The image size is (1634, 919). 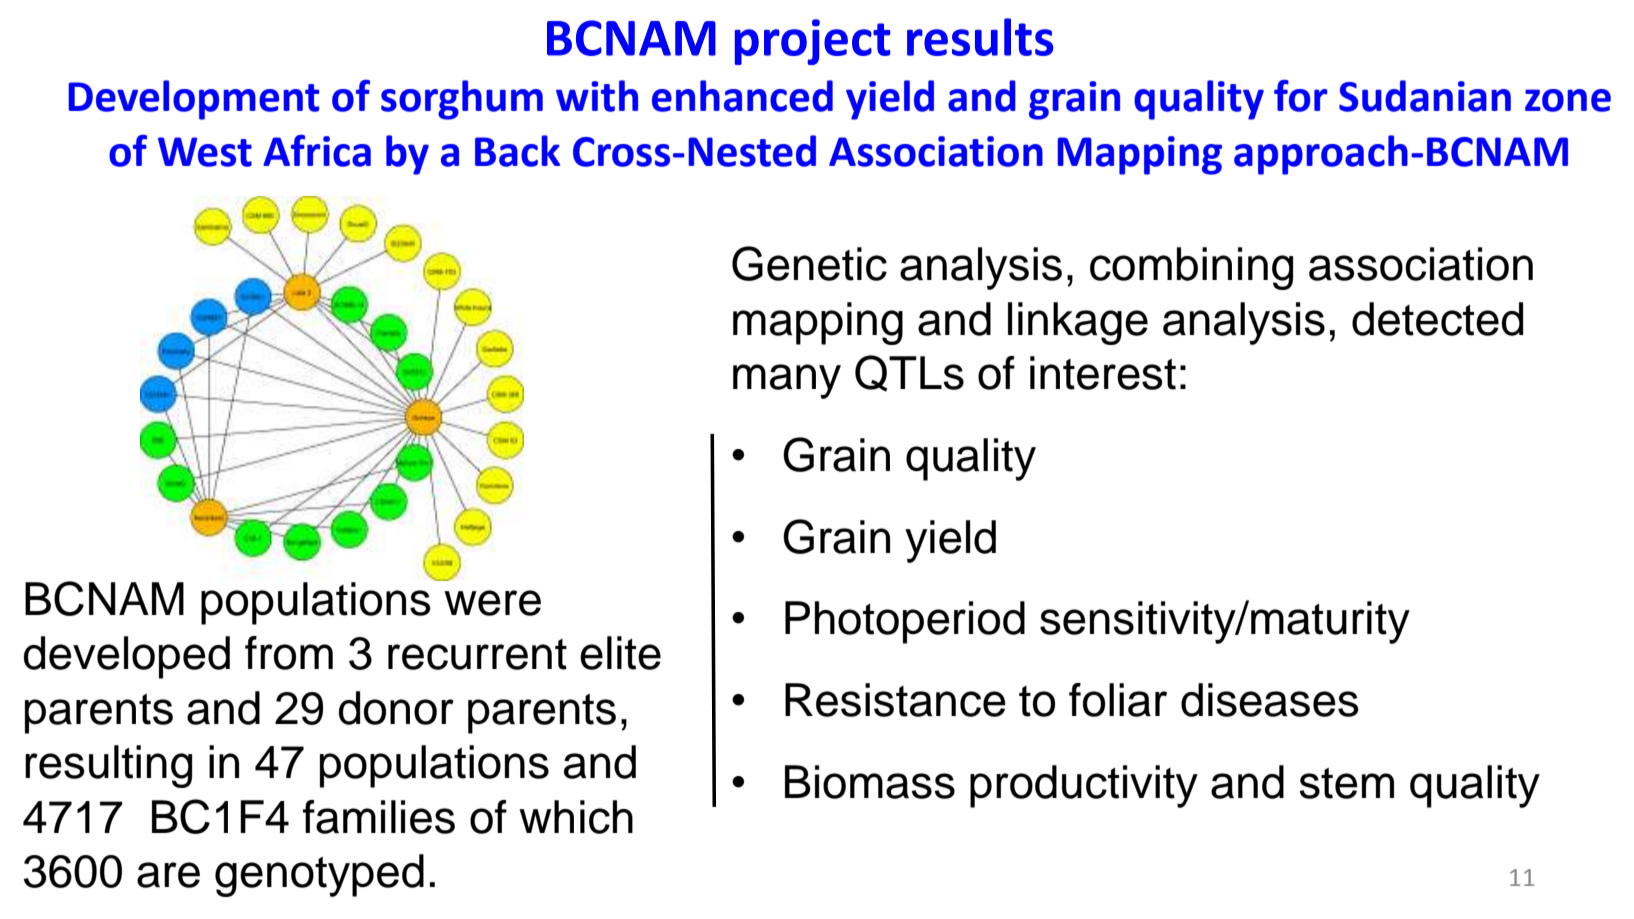 What do you see at coordinates (1300, 96) in the page?
I see `for` at bounding box center [1300, 96].
